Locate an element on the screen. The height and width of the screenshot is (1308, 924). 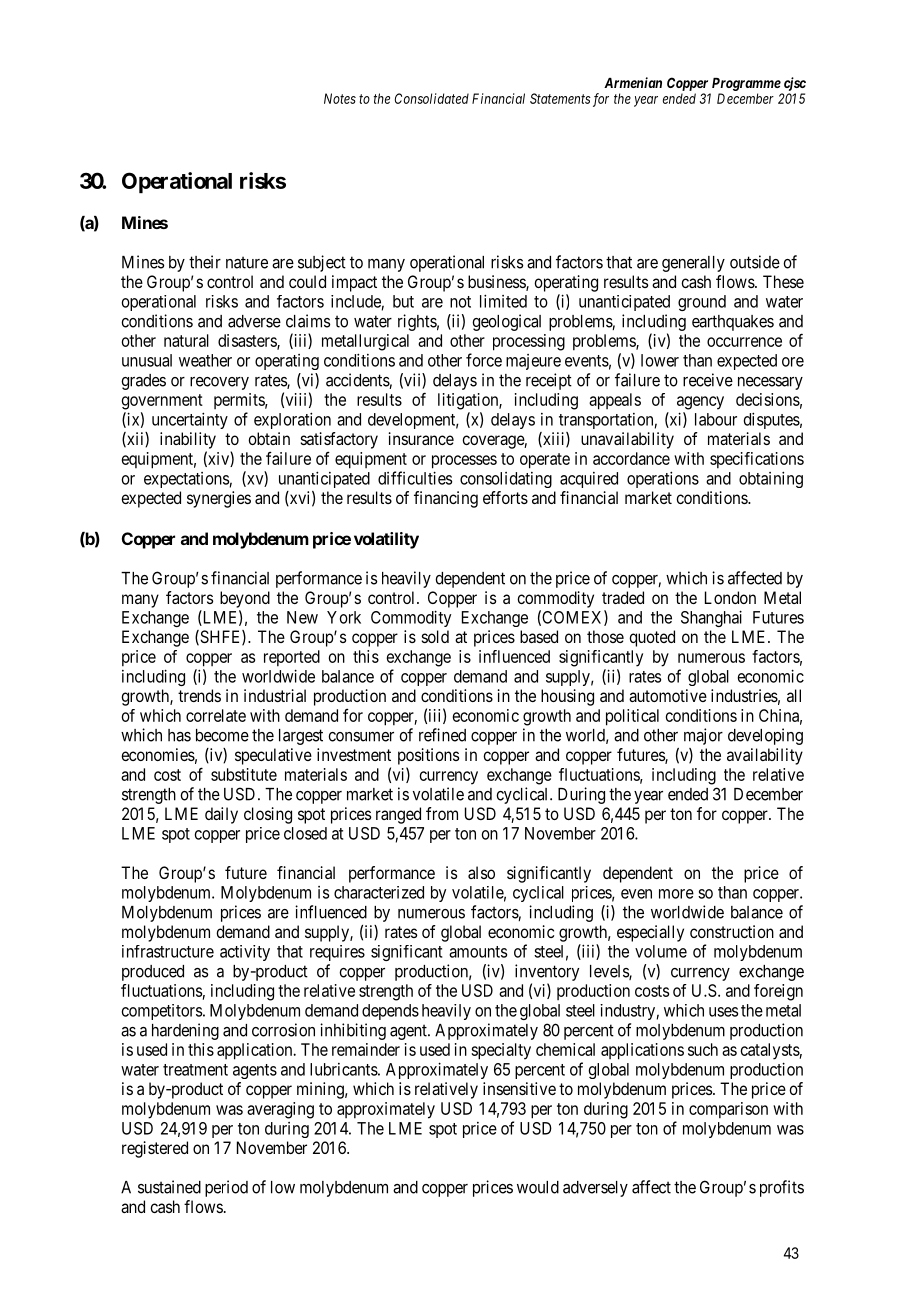
processes is located at coordinates (464, 462).
